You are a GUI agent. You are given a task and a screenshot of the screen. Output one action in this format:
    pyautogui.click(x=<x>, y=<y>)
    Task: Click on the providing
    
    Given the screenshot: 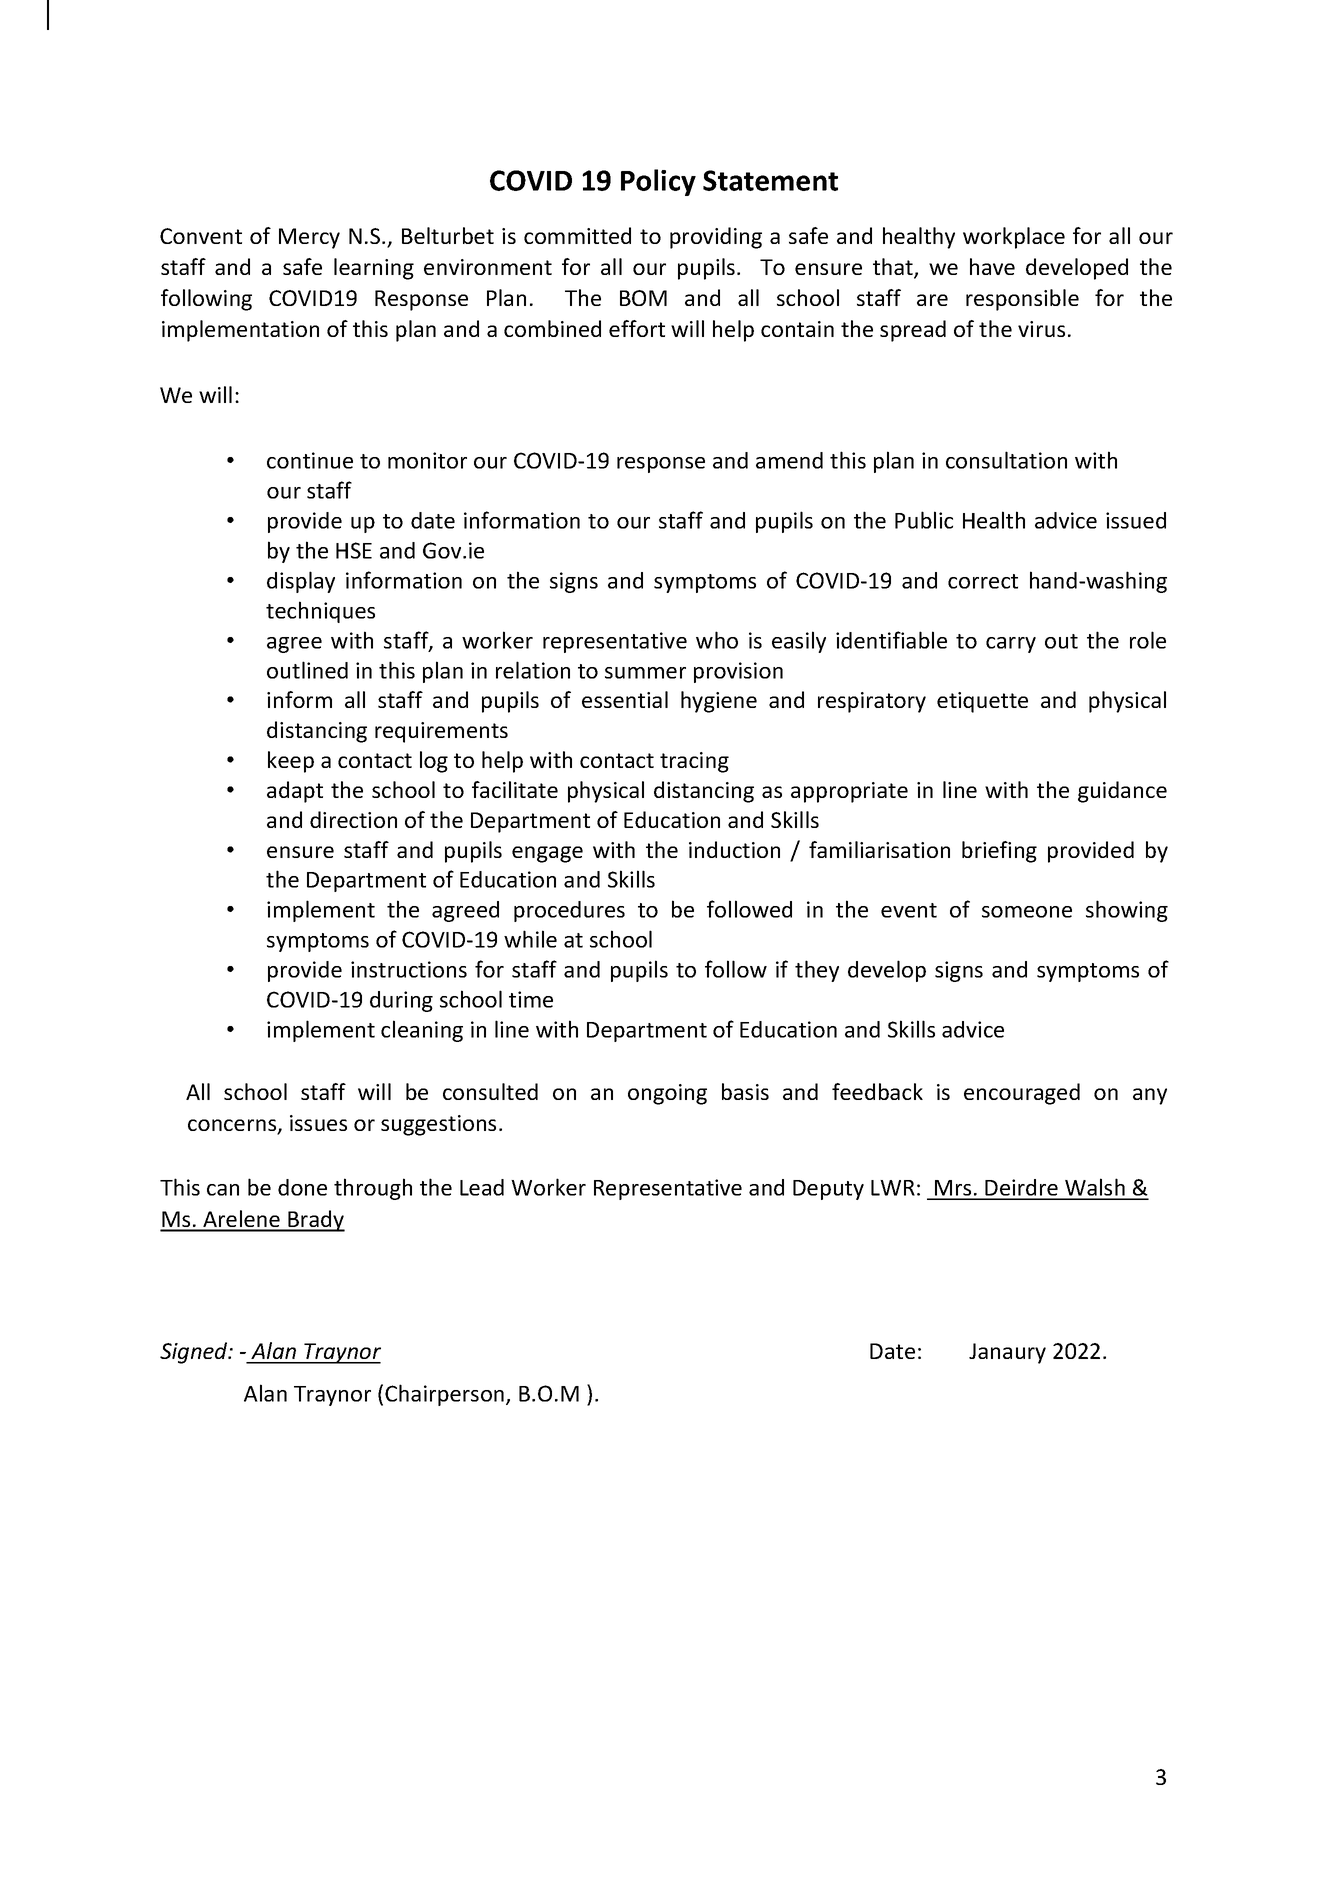 What is the action you would take?
    pyautogui.click(x=716, y=238)
